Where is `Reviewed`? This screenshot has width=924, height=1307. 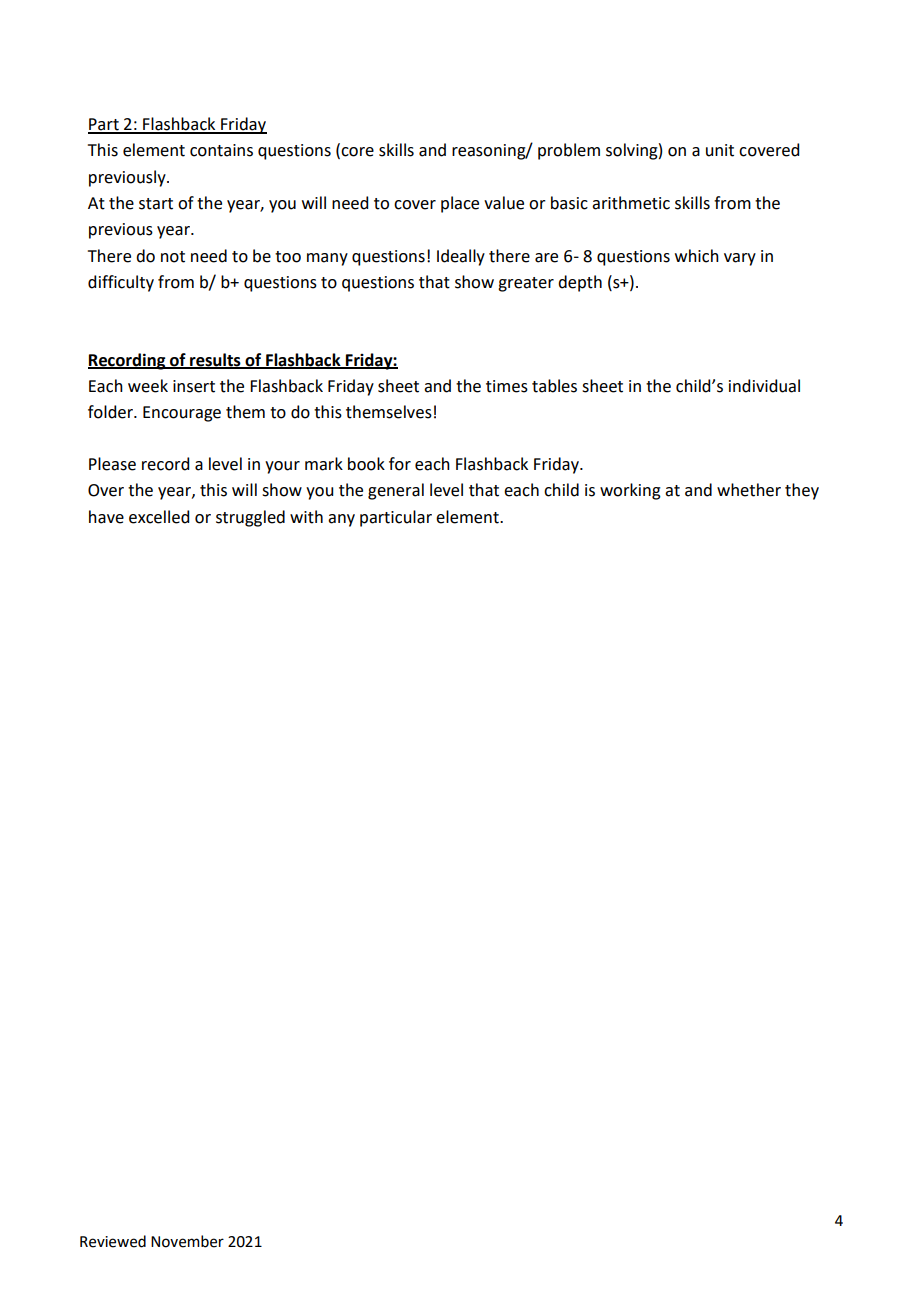 Reviewed is located at coordinates (113, 1241).
